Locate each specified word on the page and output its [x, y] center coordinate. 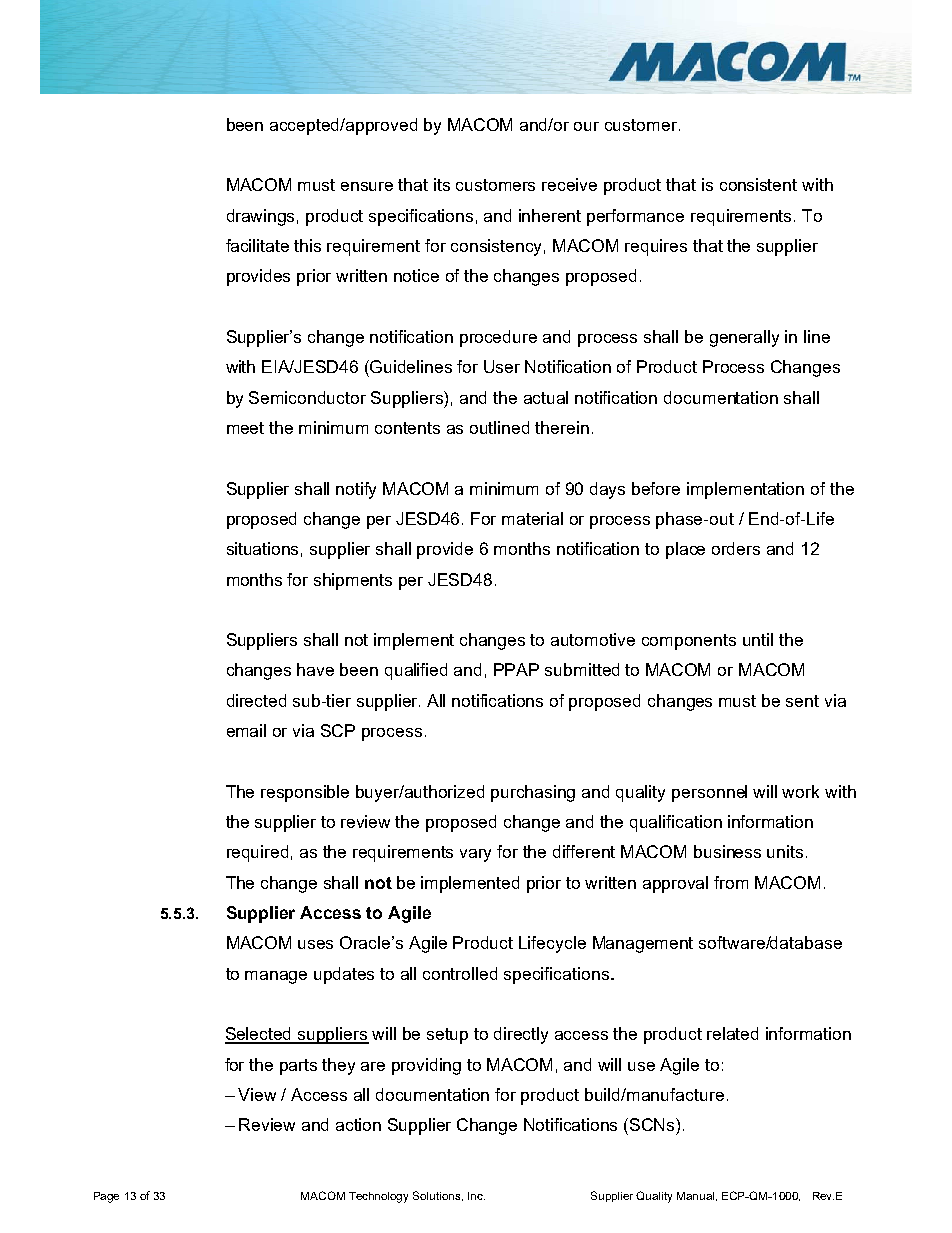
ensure [367, 186]
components [689, 642]
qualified [416, 671]
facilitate [257, 245]
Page [106, 1197]
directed [256, 700]
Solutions [438, 1196]
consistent [758, 184]
